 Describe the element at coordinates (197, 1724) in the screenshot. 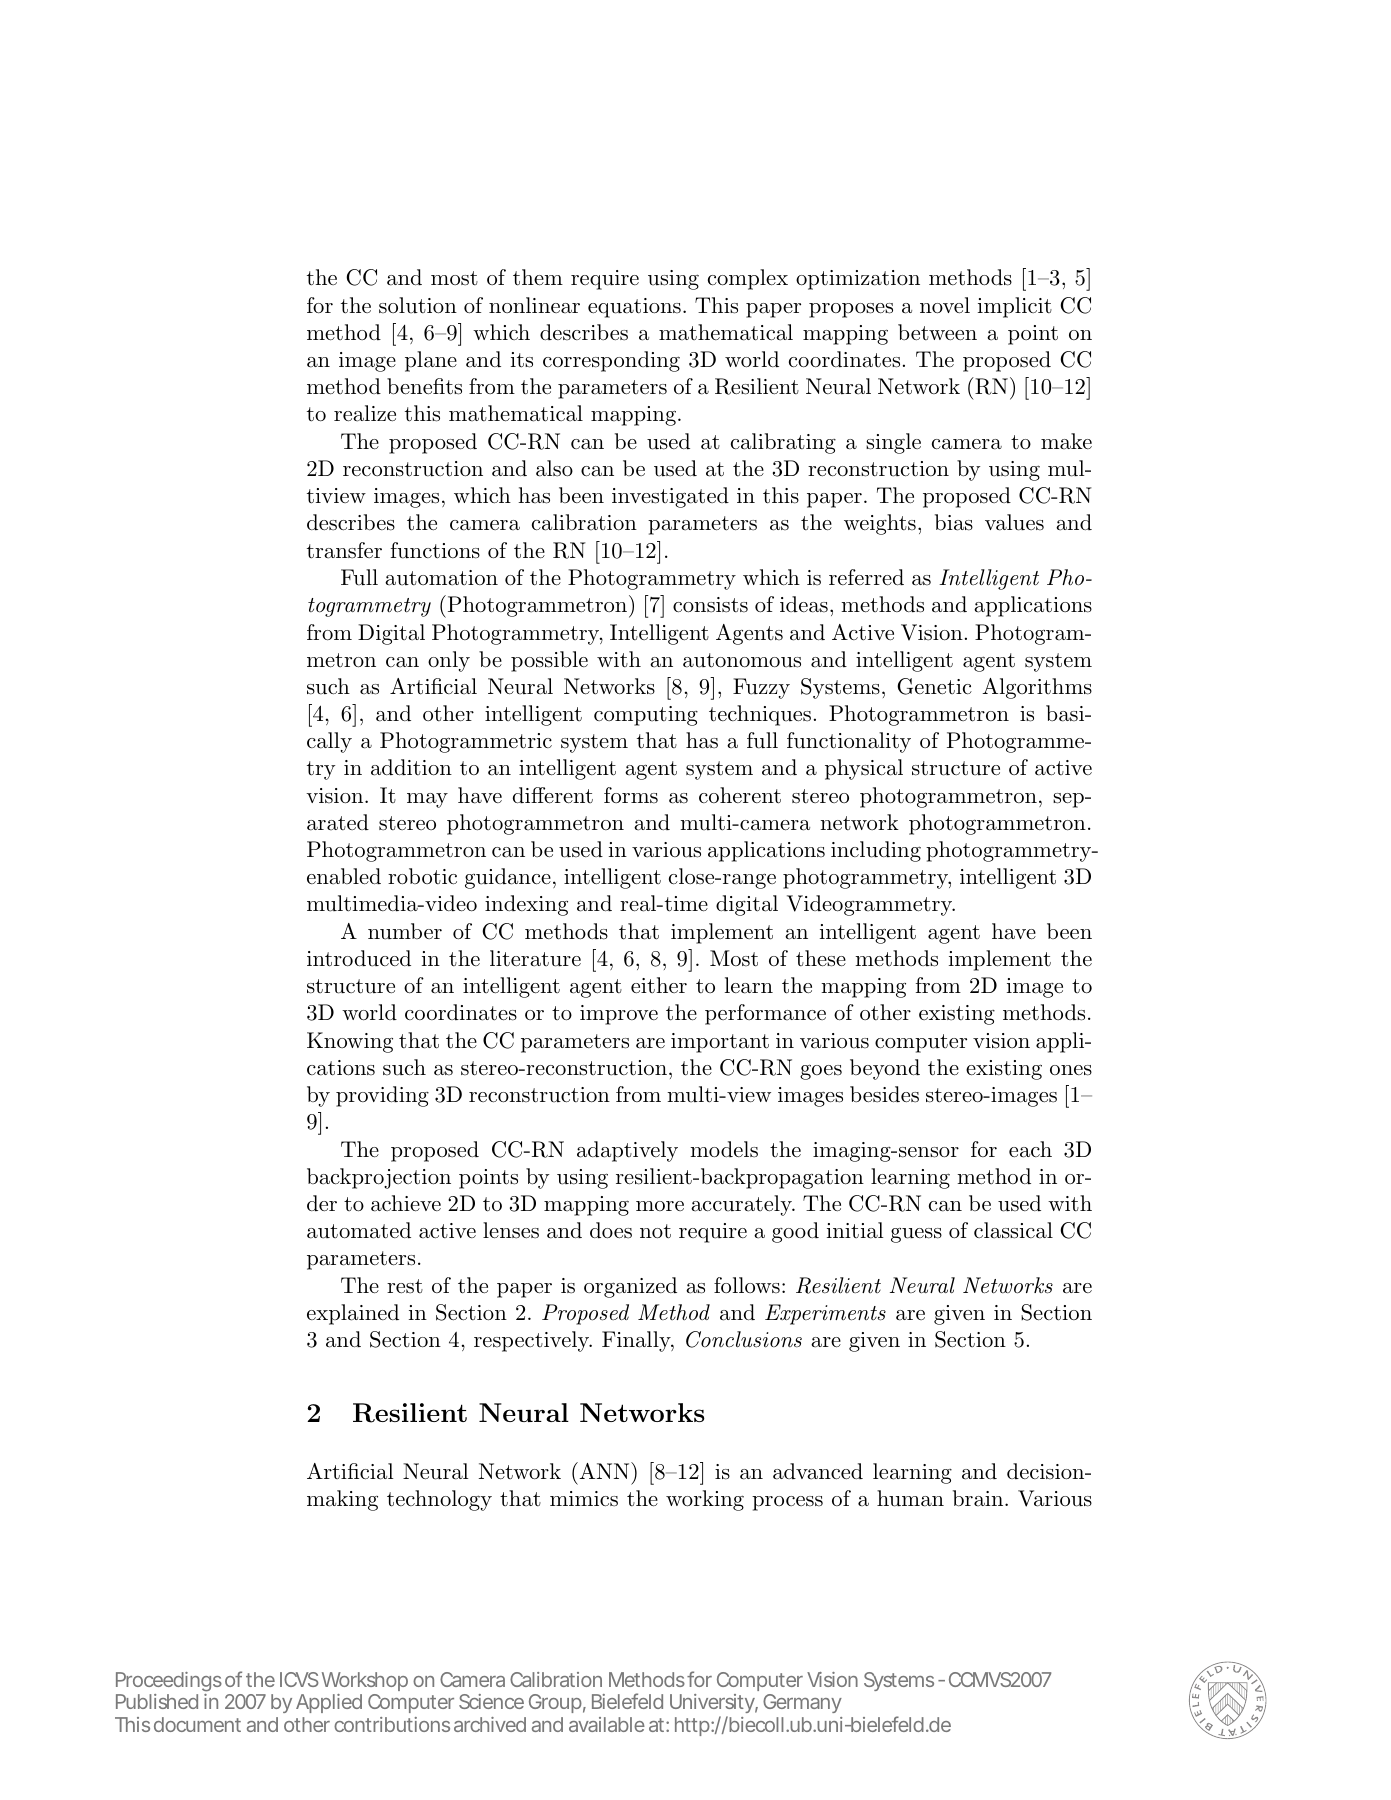

I see `document` at that location.
